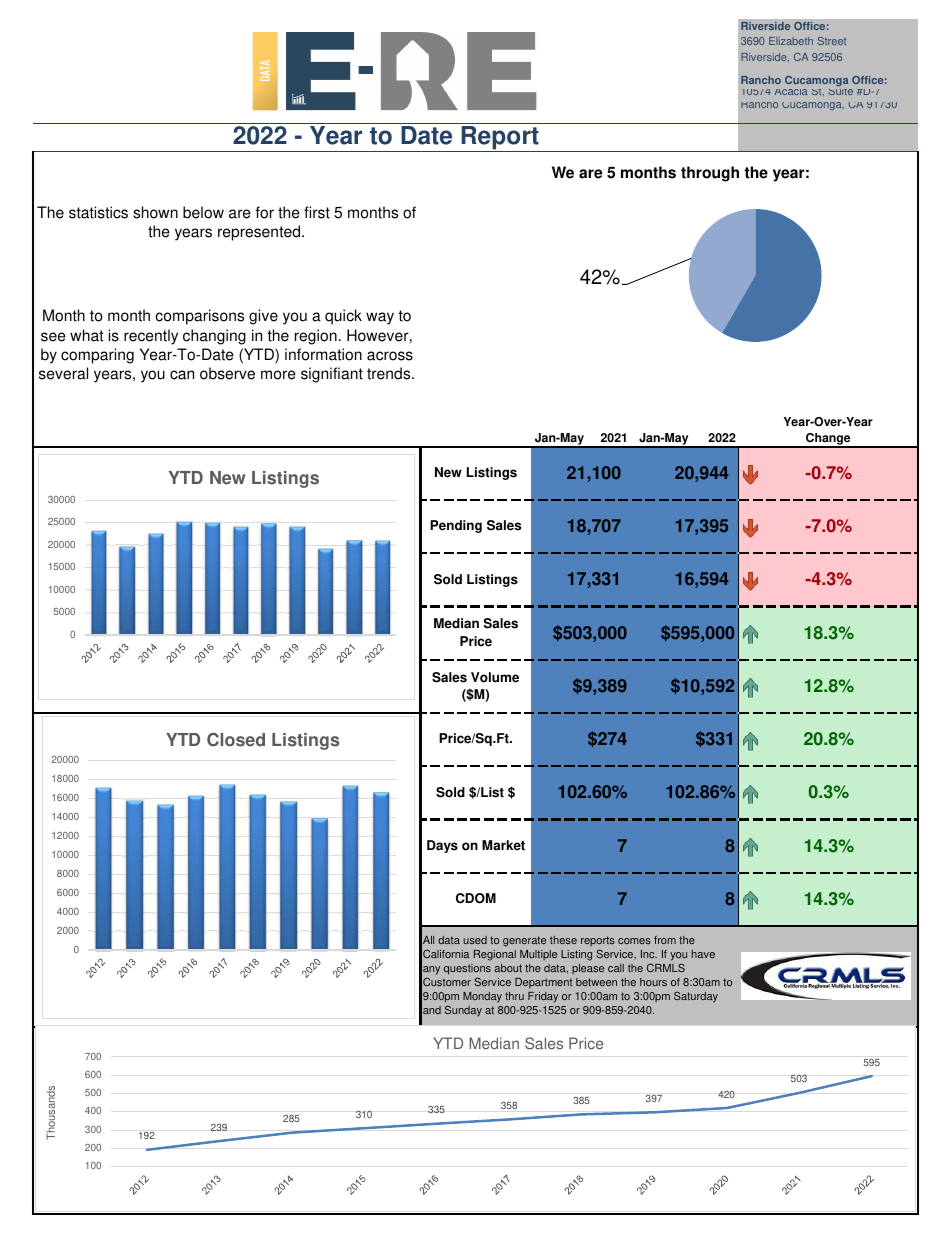 The image size is (952, 1233). Describe the element at coordinates (791, 41) in the screenshot. I see `Elizabeth` at that location.
